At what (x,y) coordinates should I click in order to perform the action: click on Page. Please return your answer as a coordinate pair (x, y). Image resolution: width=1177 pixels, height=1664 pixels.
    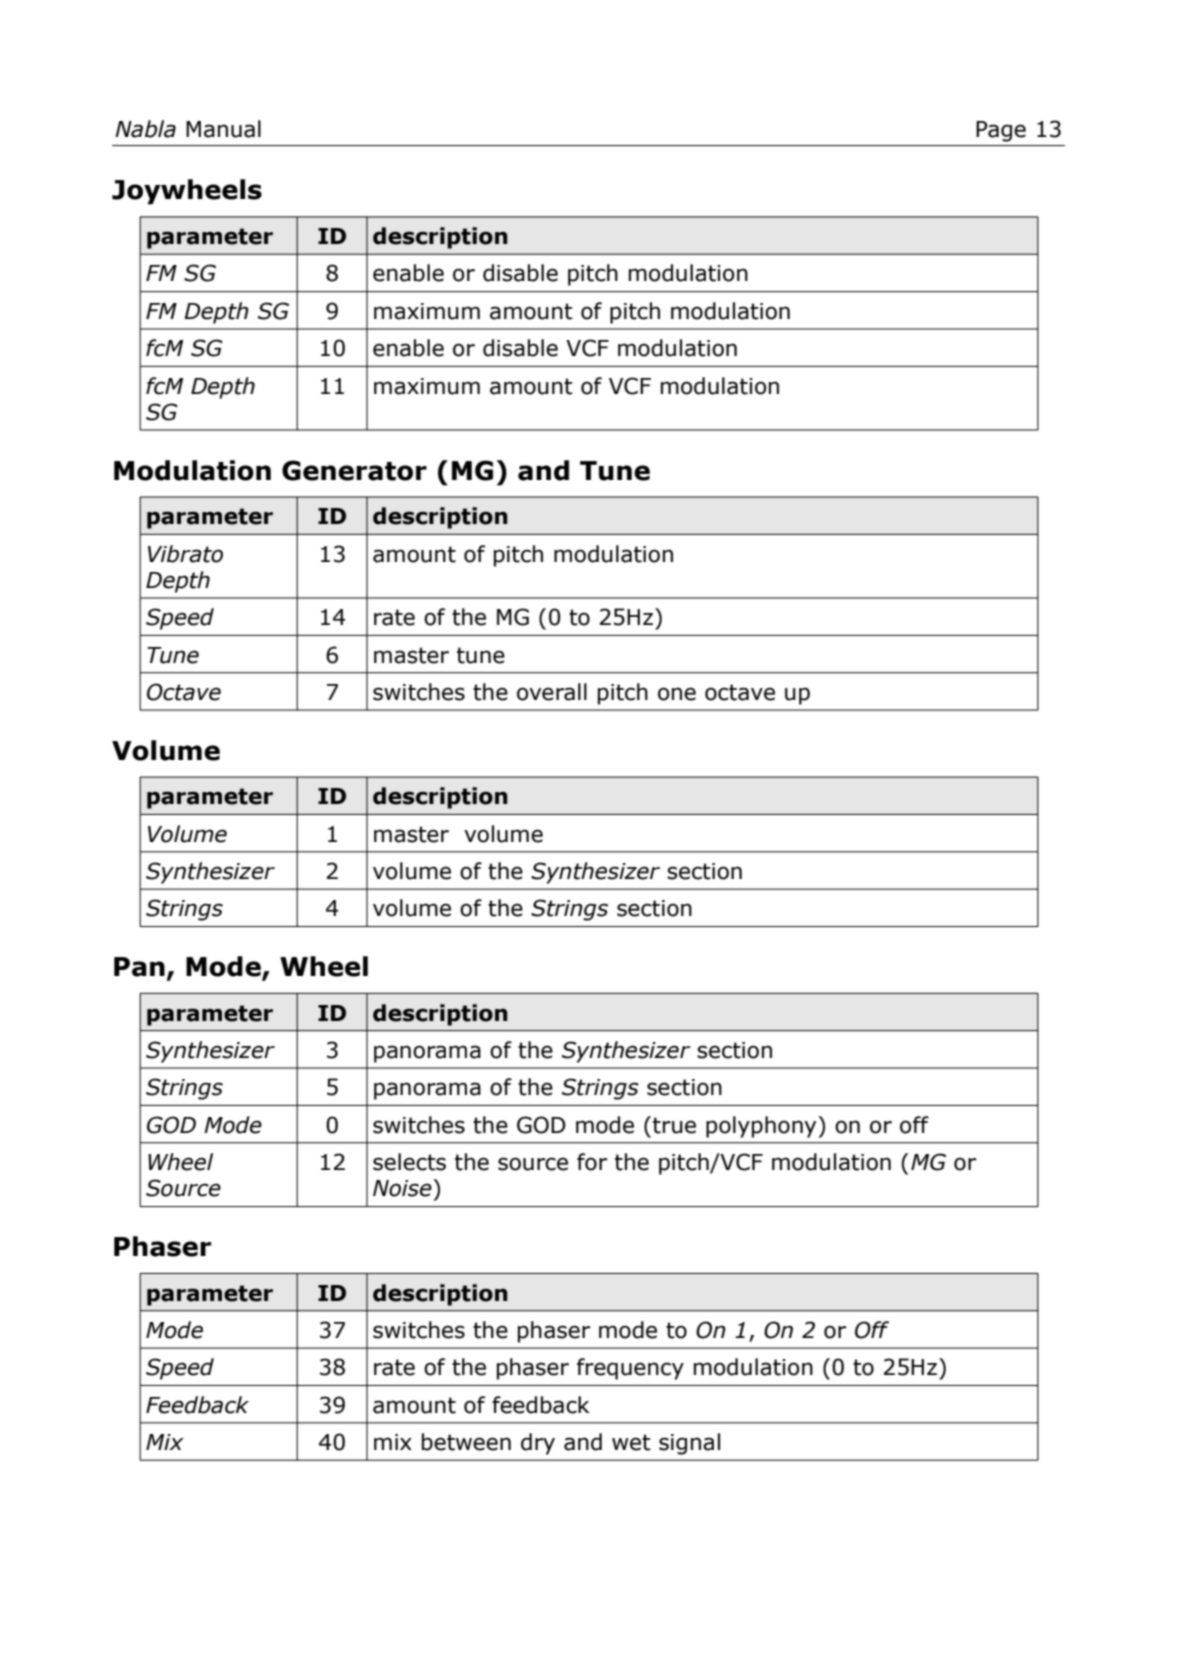
    Looking at the image, I should click on (1001, 131).
